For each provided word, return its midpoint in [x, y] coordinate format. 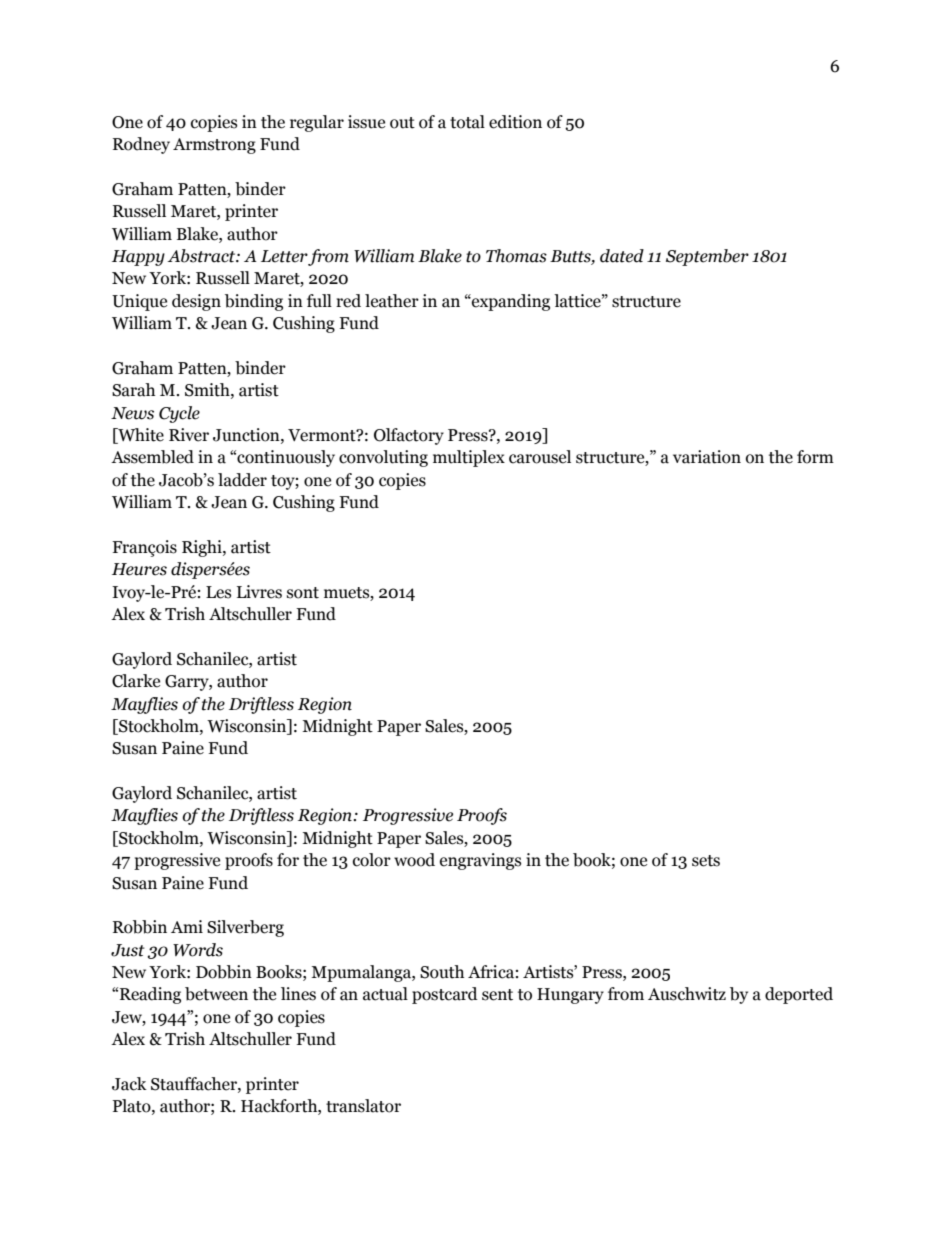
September [707, 257]
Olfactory [409, 436]
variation [707, 457]
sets [706, 861]
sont [303, 593]
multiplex [469, 458]
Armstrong [214, 146]
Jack [129, 1084]
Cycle [179, 414]
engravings [480, 861]
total [467, 122]
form [815, 457]
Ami [187, 926]
